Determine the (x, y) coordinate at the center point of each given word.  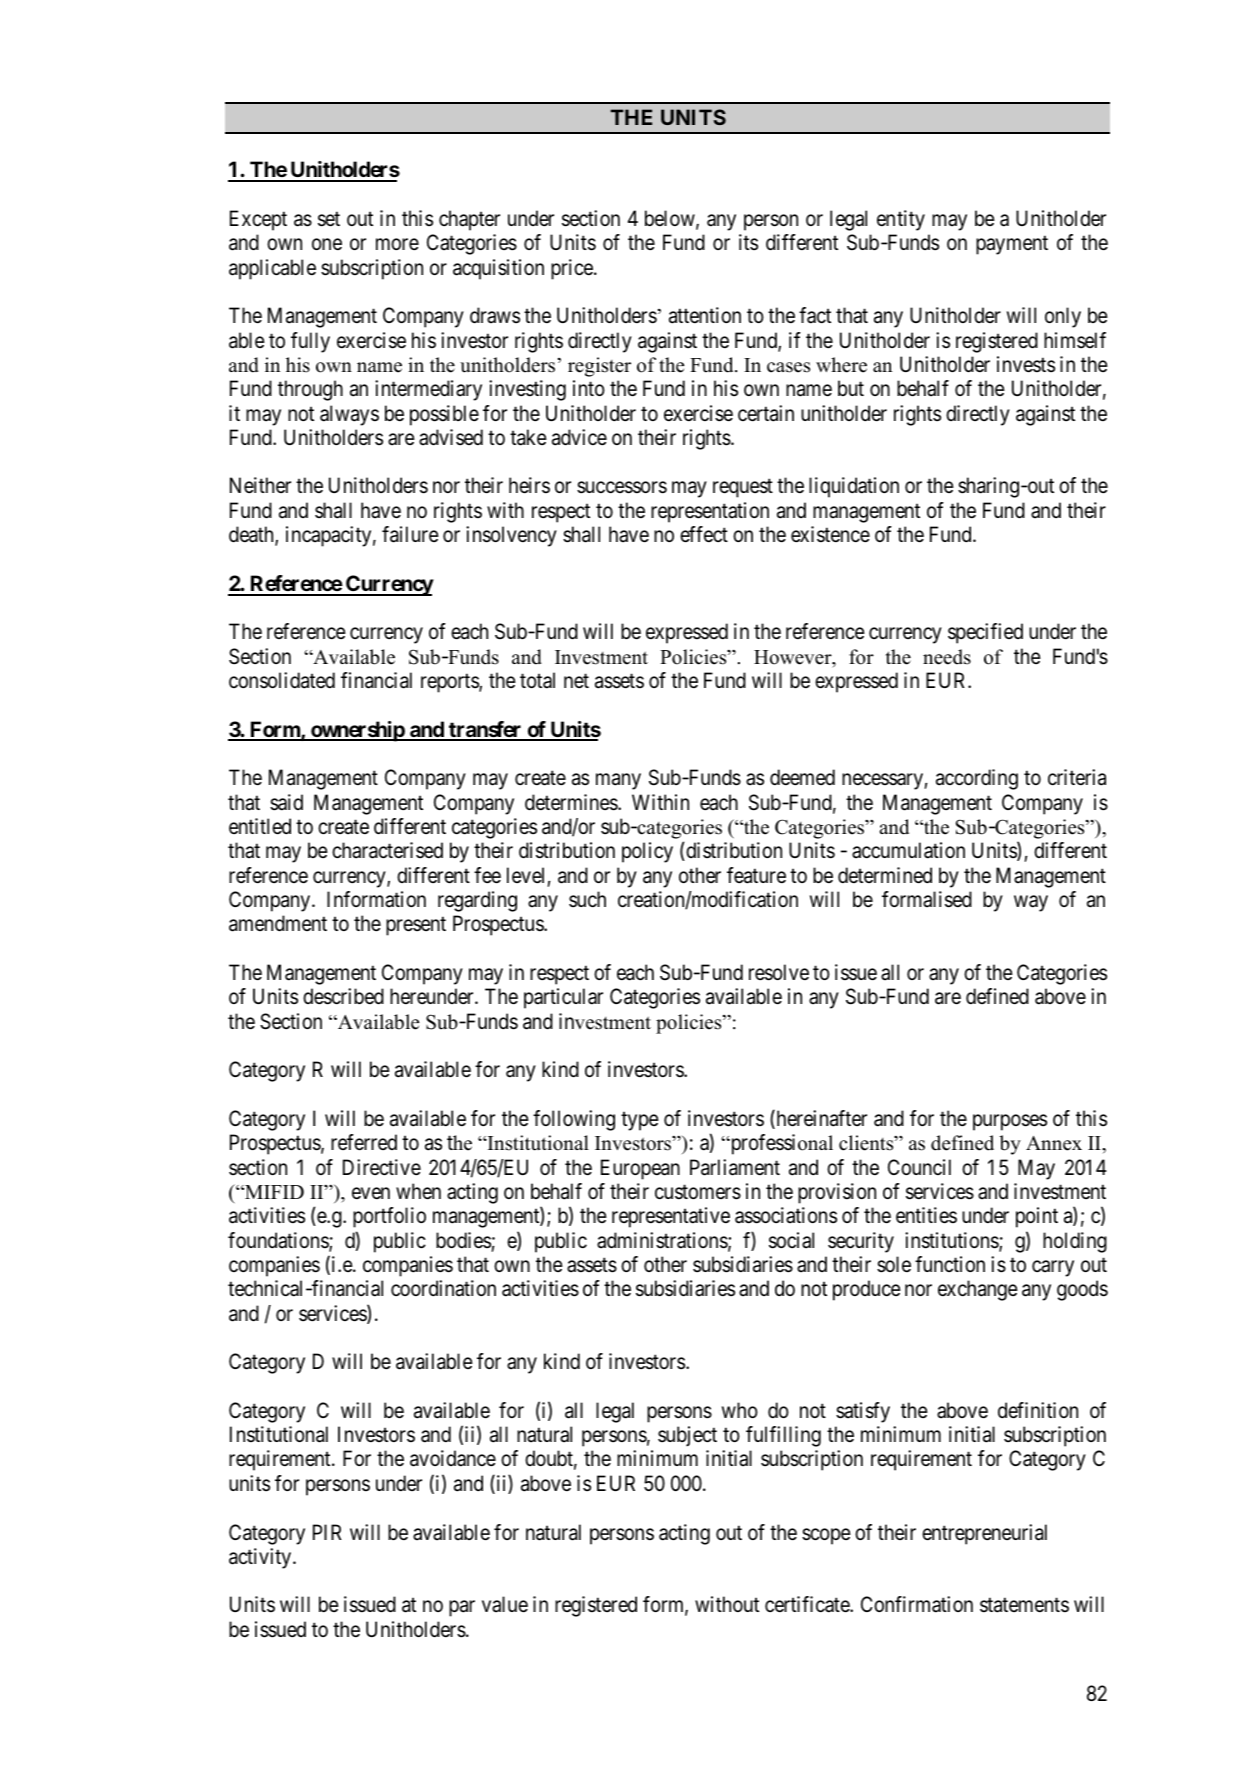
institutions (952, 1241)
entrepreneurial (984, 1534)
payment (1012, 245)
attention (705, 315)
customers (698, 1192)
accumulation (908, 850)
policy (647, 852)
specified (985, 633)
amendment (278, 923)
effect (704, 534)
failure (410, 534)
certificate (808, 1604)
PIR (327, 1532)
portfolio (389, 1217)
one (327, 245)
